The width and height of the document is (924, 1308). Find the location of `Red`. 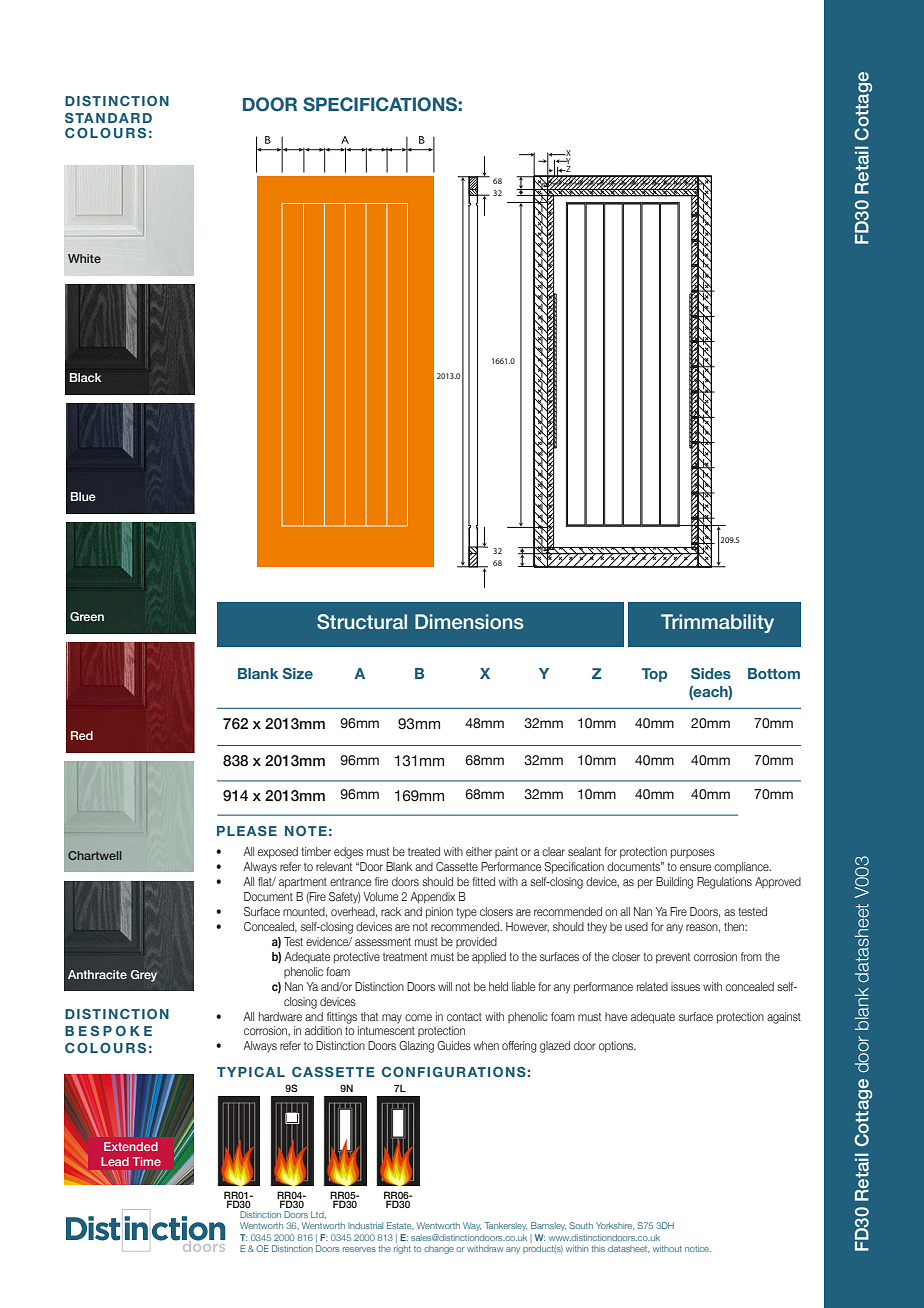

Red is located at coordinates (82, 735).
